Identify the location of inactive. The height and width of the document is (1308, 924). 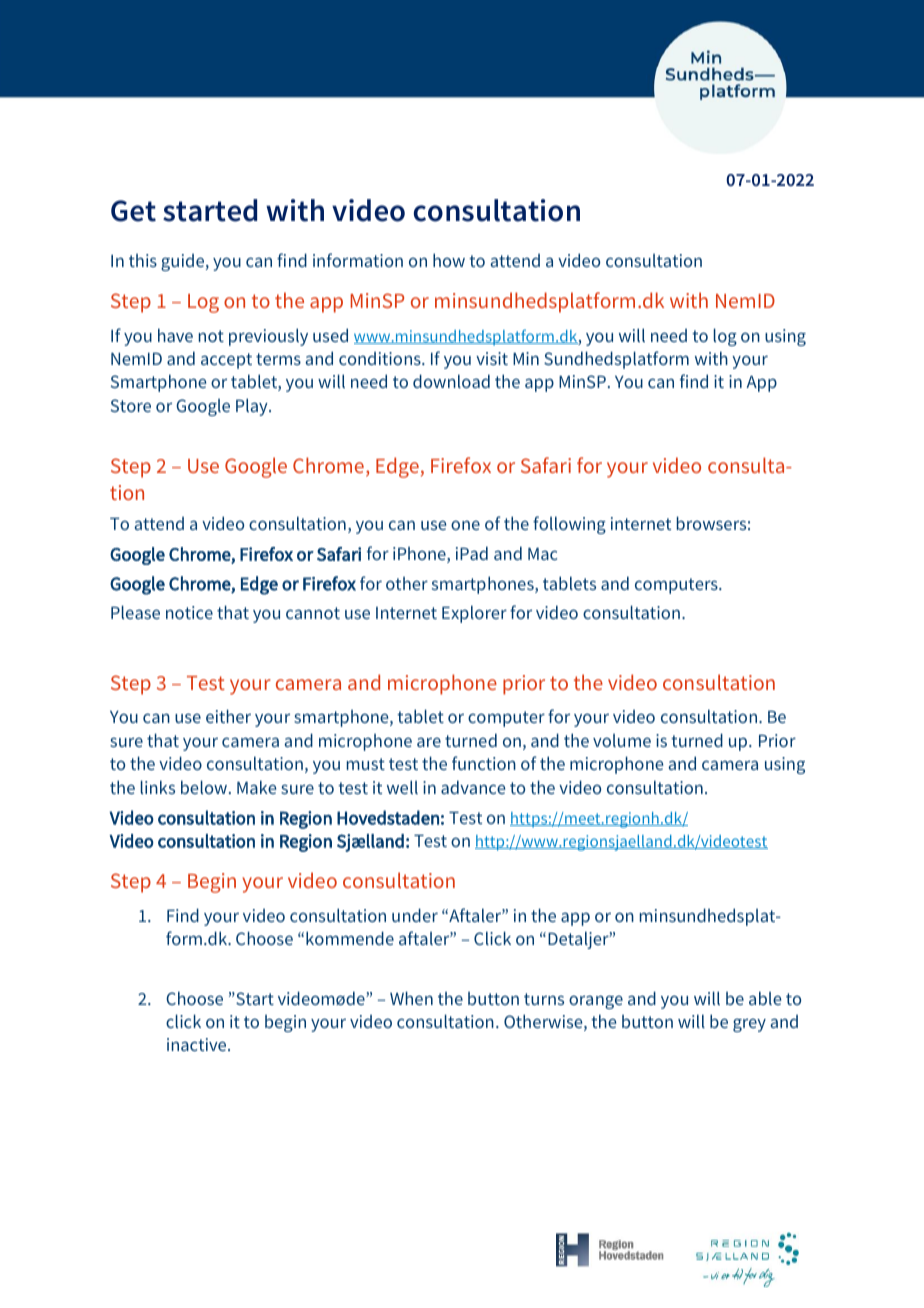
(198, 1044).
